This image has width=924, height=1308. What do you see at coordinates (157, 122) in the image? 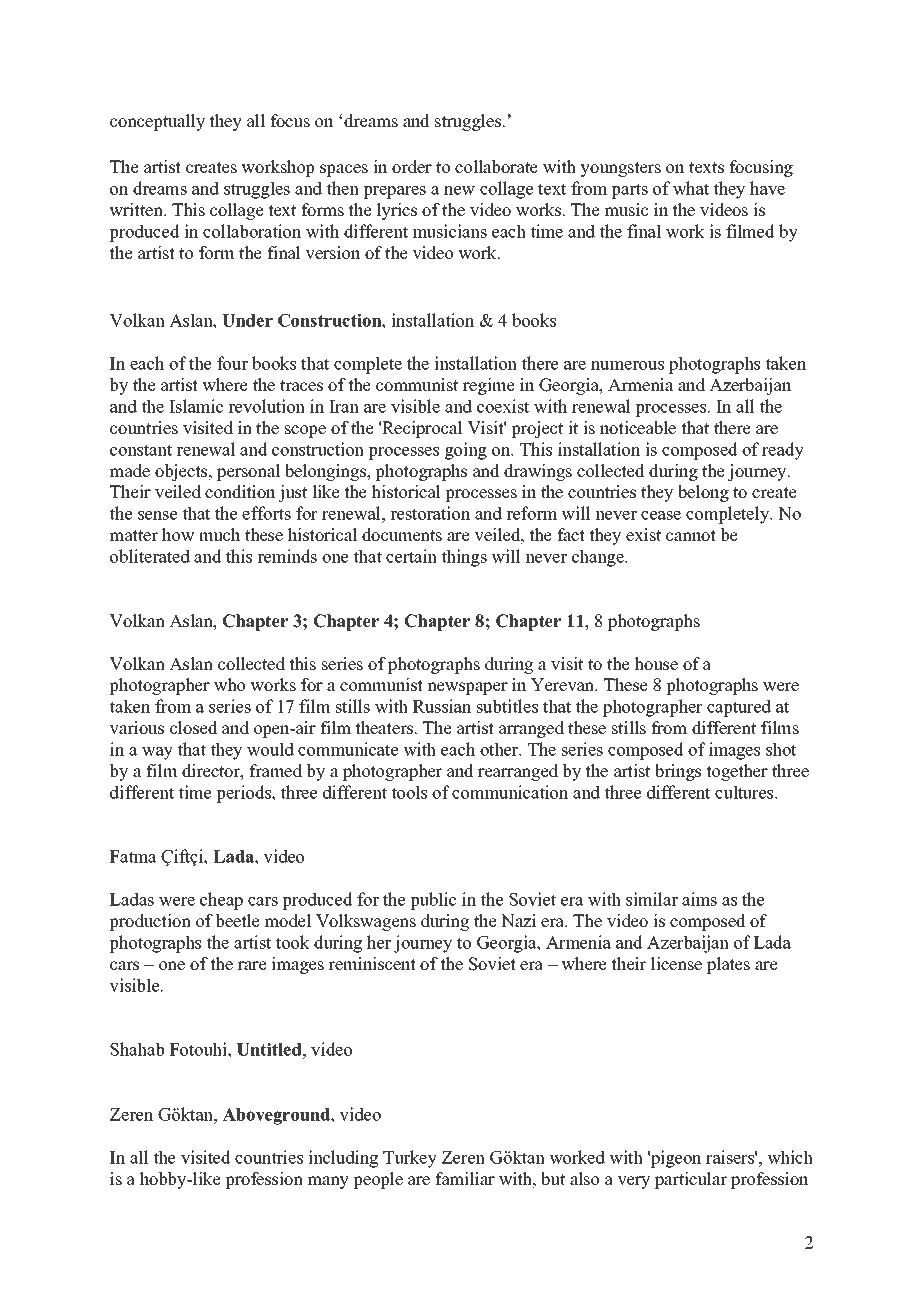
I see `conceptually` at bounding box center [157, 122].
